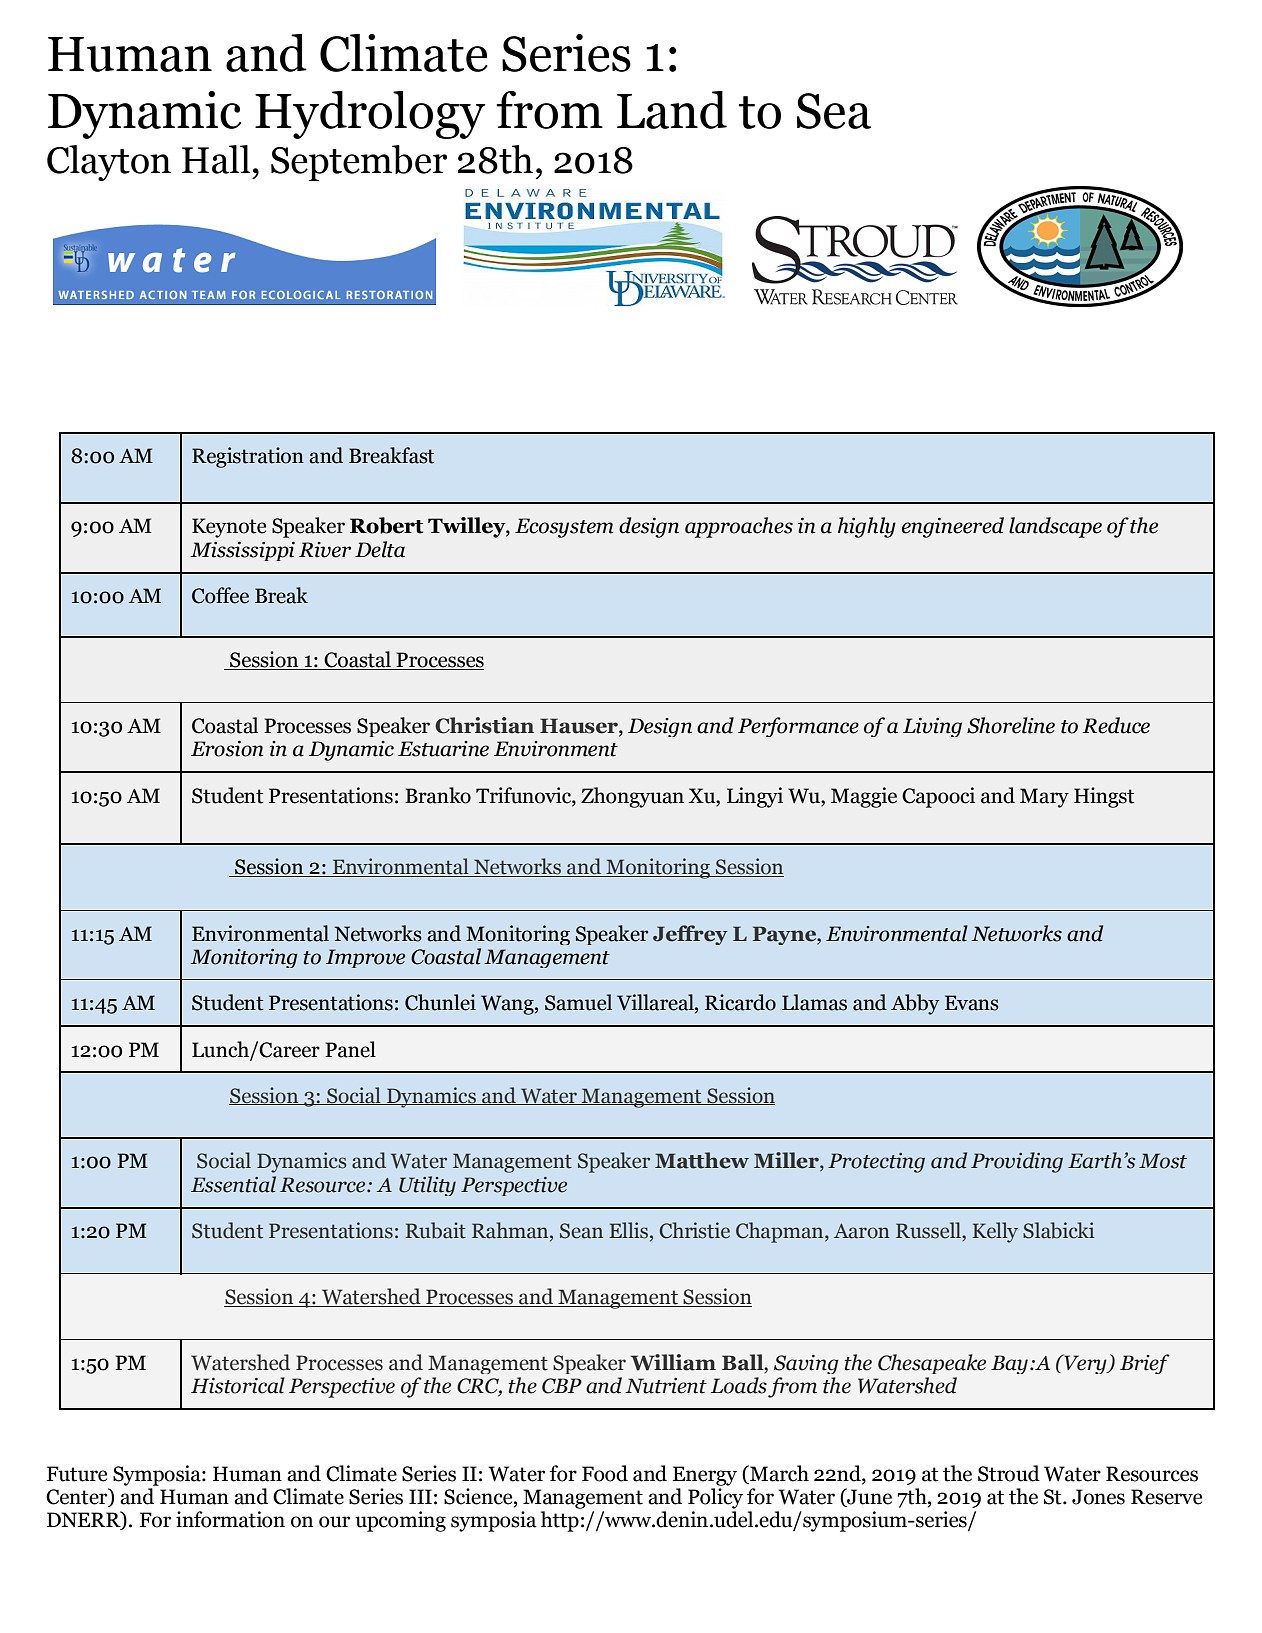  I want to click on Mary, so click(1044, 798).
